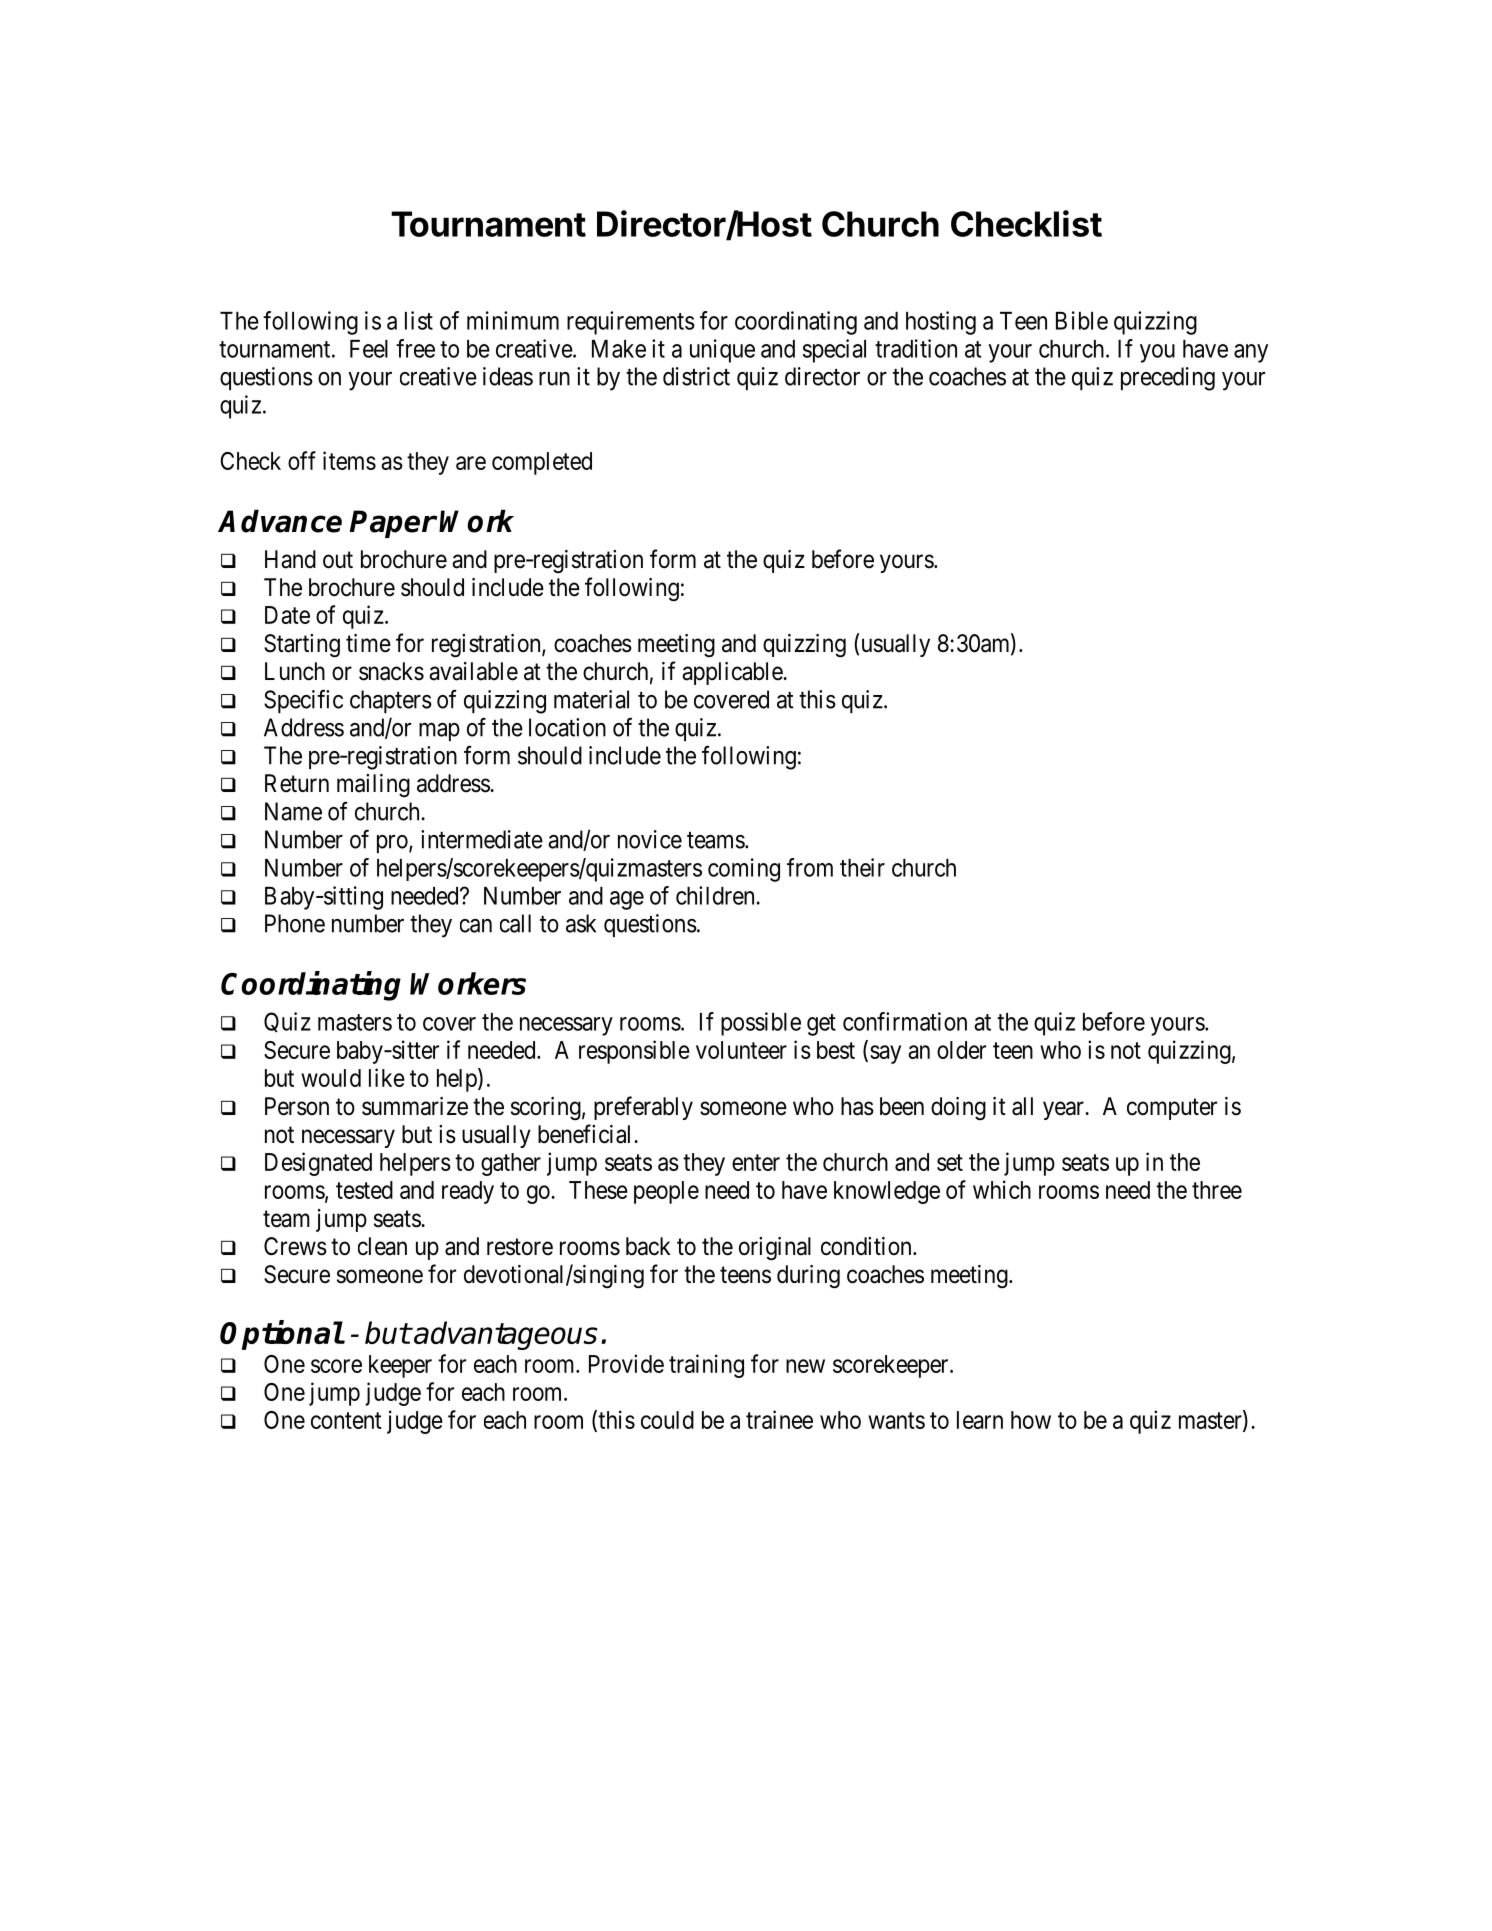  I want to click on computer, so click(1172, 1109).
